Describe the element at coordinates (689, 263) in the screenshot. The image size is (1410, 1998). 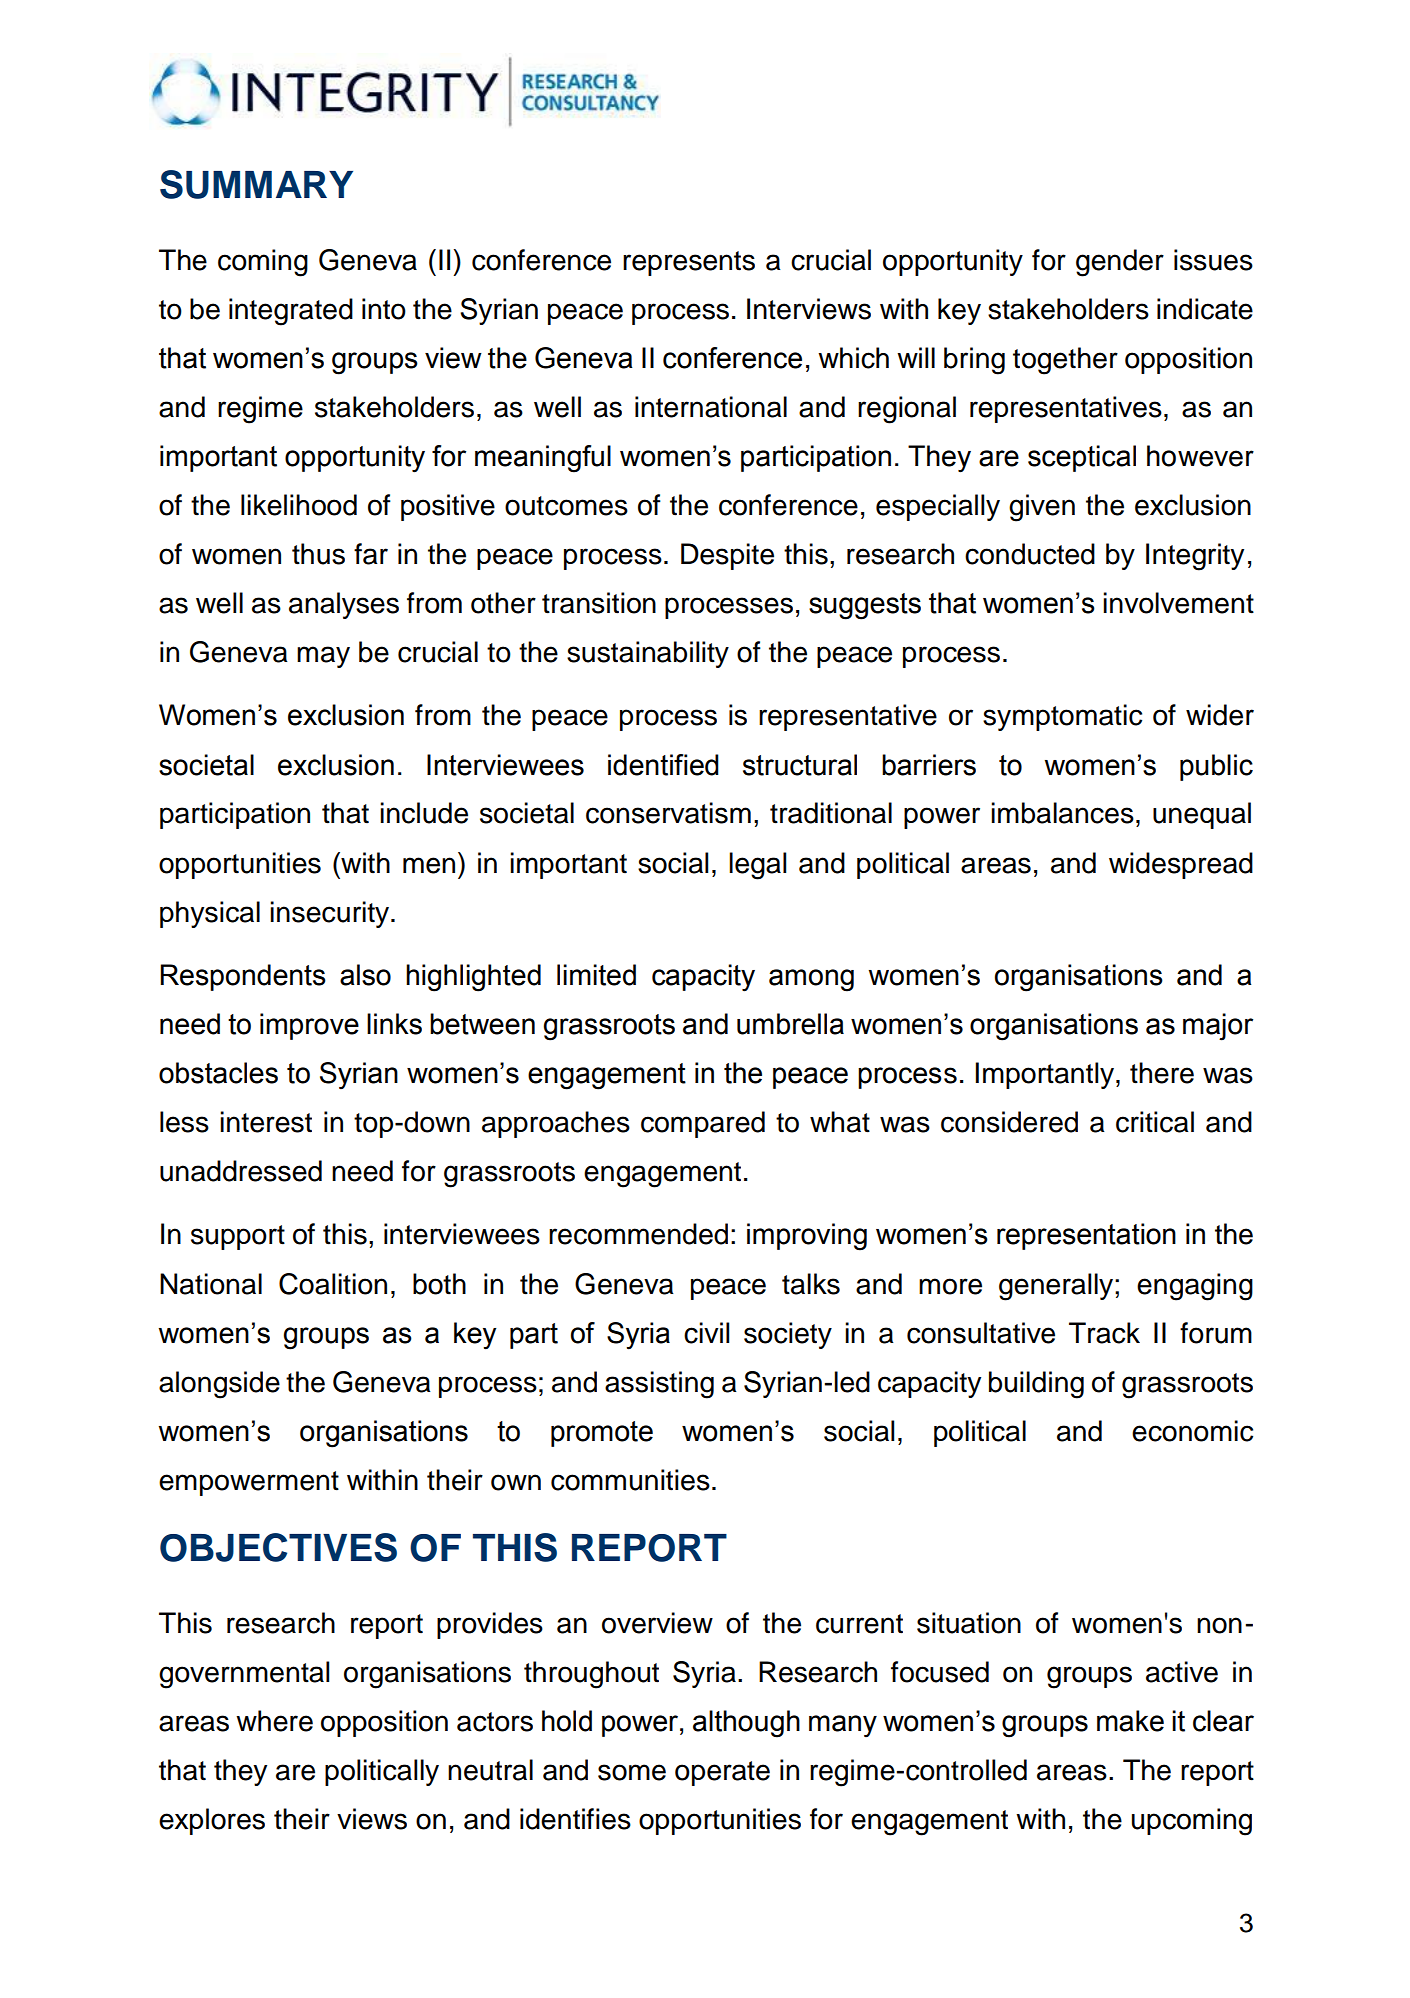
I see `represents` at that location.
